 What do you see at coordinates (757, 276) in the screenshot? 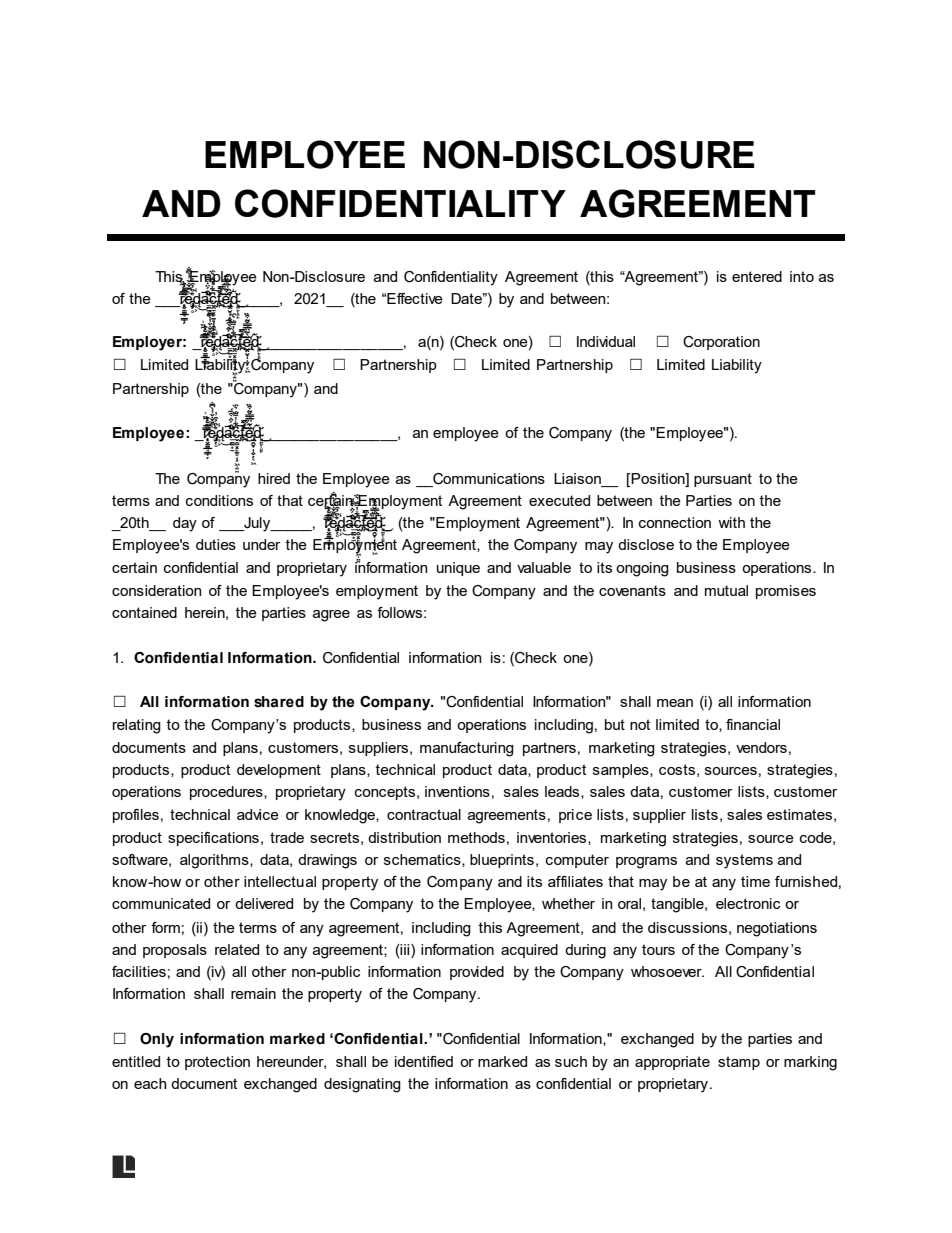
I see `entered` at bounding box center [757, 276].
